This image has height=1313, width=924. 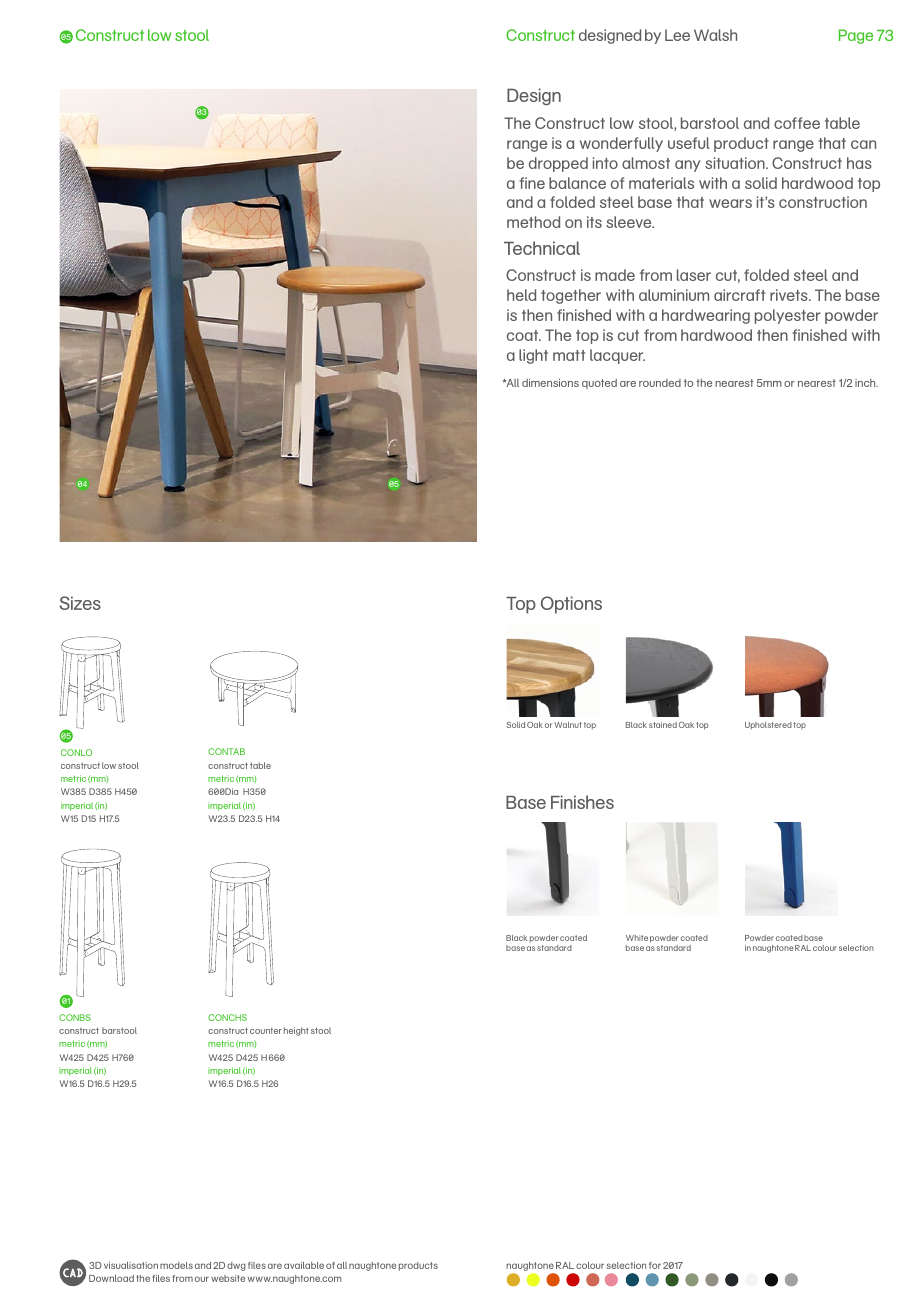 I want to click on models, so click(x=176, y=1265).
